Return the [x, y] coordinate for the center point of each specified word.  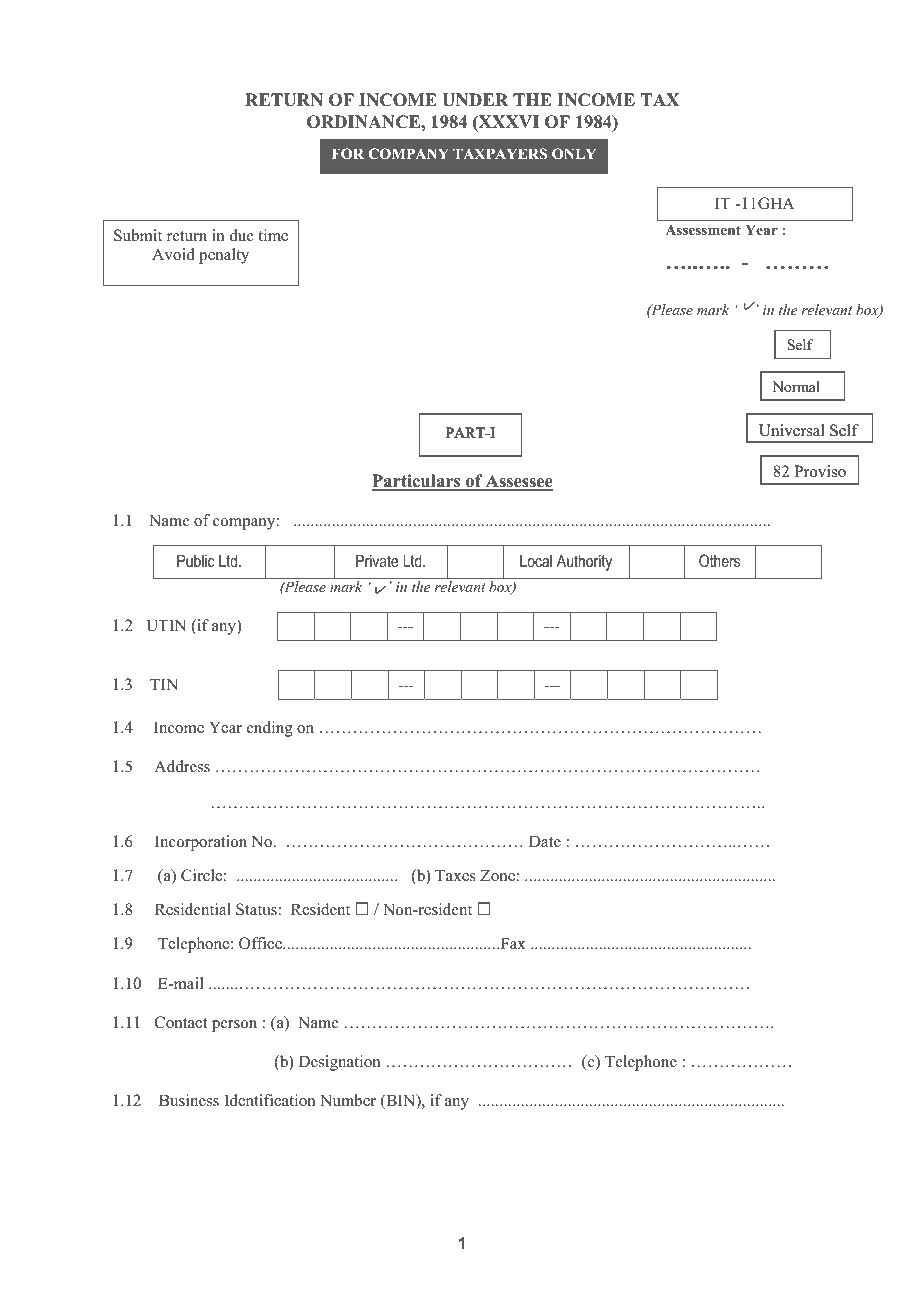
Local [536, 561]
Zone [498, 875]
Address [182, 766]
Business [189, 1100]
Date [545, 841]
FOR [348, 153]
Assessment [703, 230]
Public [196, 560]
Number [348, 1100]
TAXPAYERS [500, 153]
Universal [791, 430]
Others [719, 560]
